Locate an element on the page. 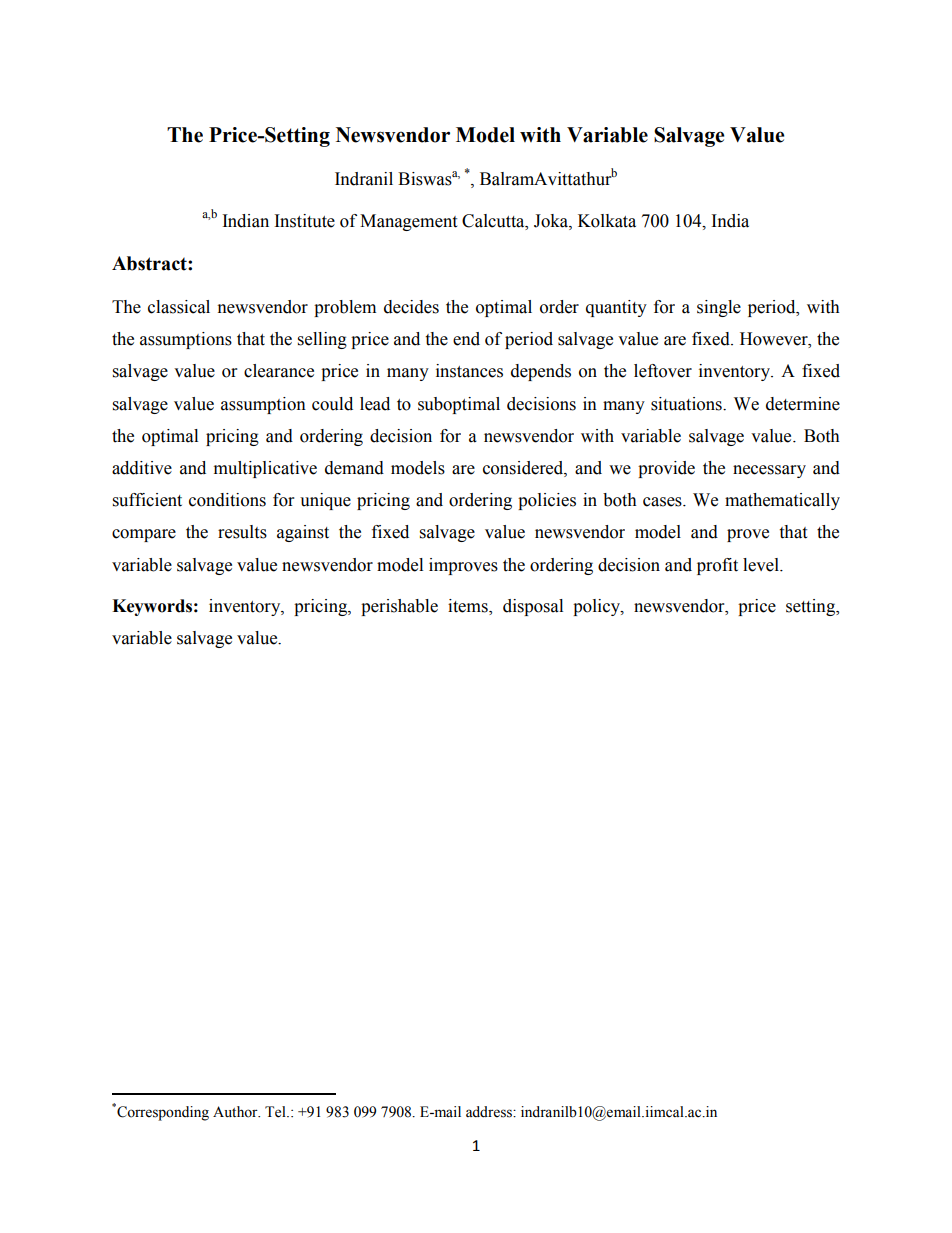 This image has width=952, height=1233. items is located at coordinates (469, 607).
